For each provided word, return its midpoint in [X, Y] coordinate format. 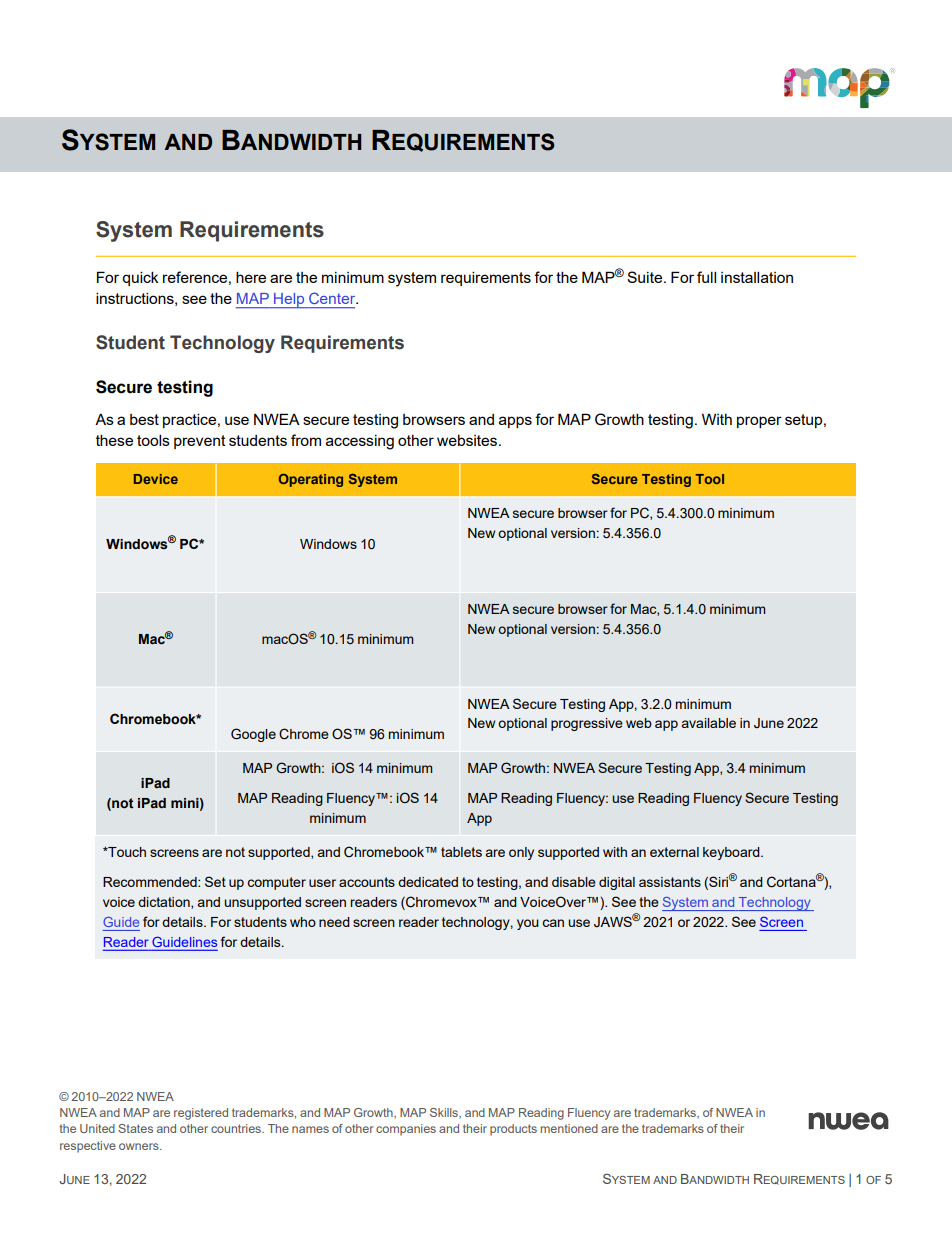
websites [468, 440]
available [709, 723]
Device [156, 479]
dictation [165, 903]
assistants [670, 882]
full [706, 277]
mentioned [569, 1128]
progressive [587, 724]
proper [759, 422]
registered [201, 1114]
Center [333, 298]
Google [253, 735]
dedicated [428, 882]
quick [140, 278]
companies [406, 1130]
